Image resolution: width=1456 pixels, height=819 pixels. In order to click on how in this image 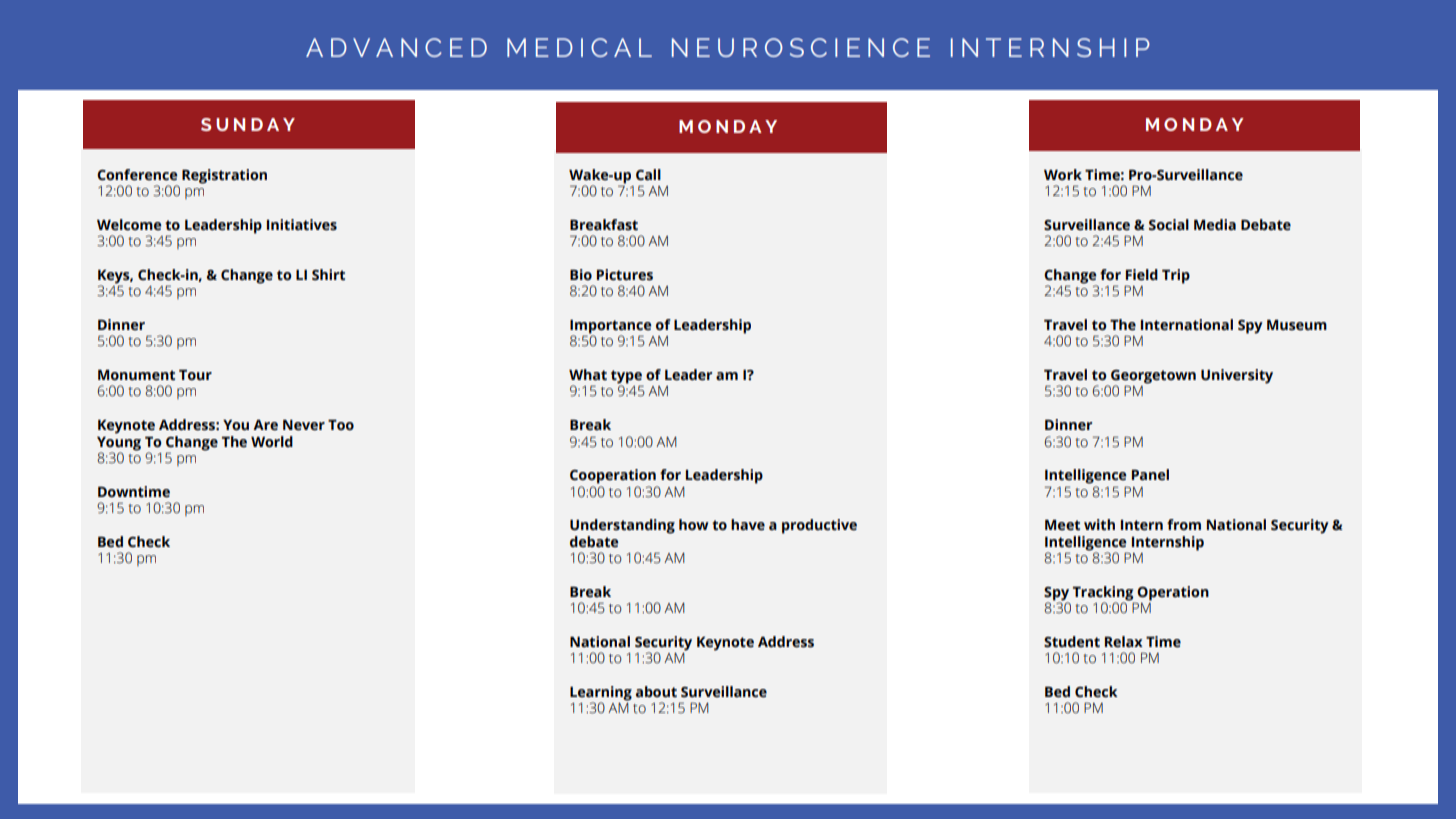, I will do `click(694, 524)`.
